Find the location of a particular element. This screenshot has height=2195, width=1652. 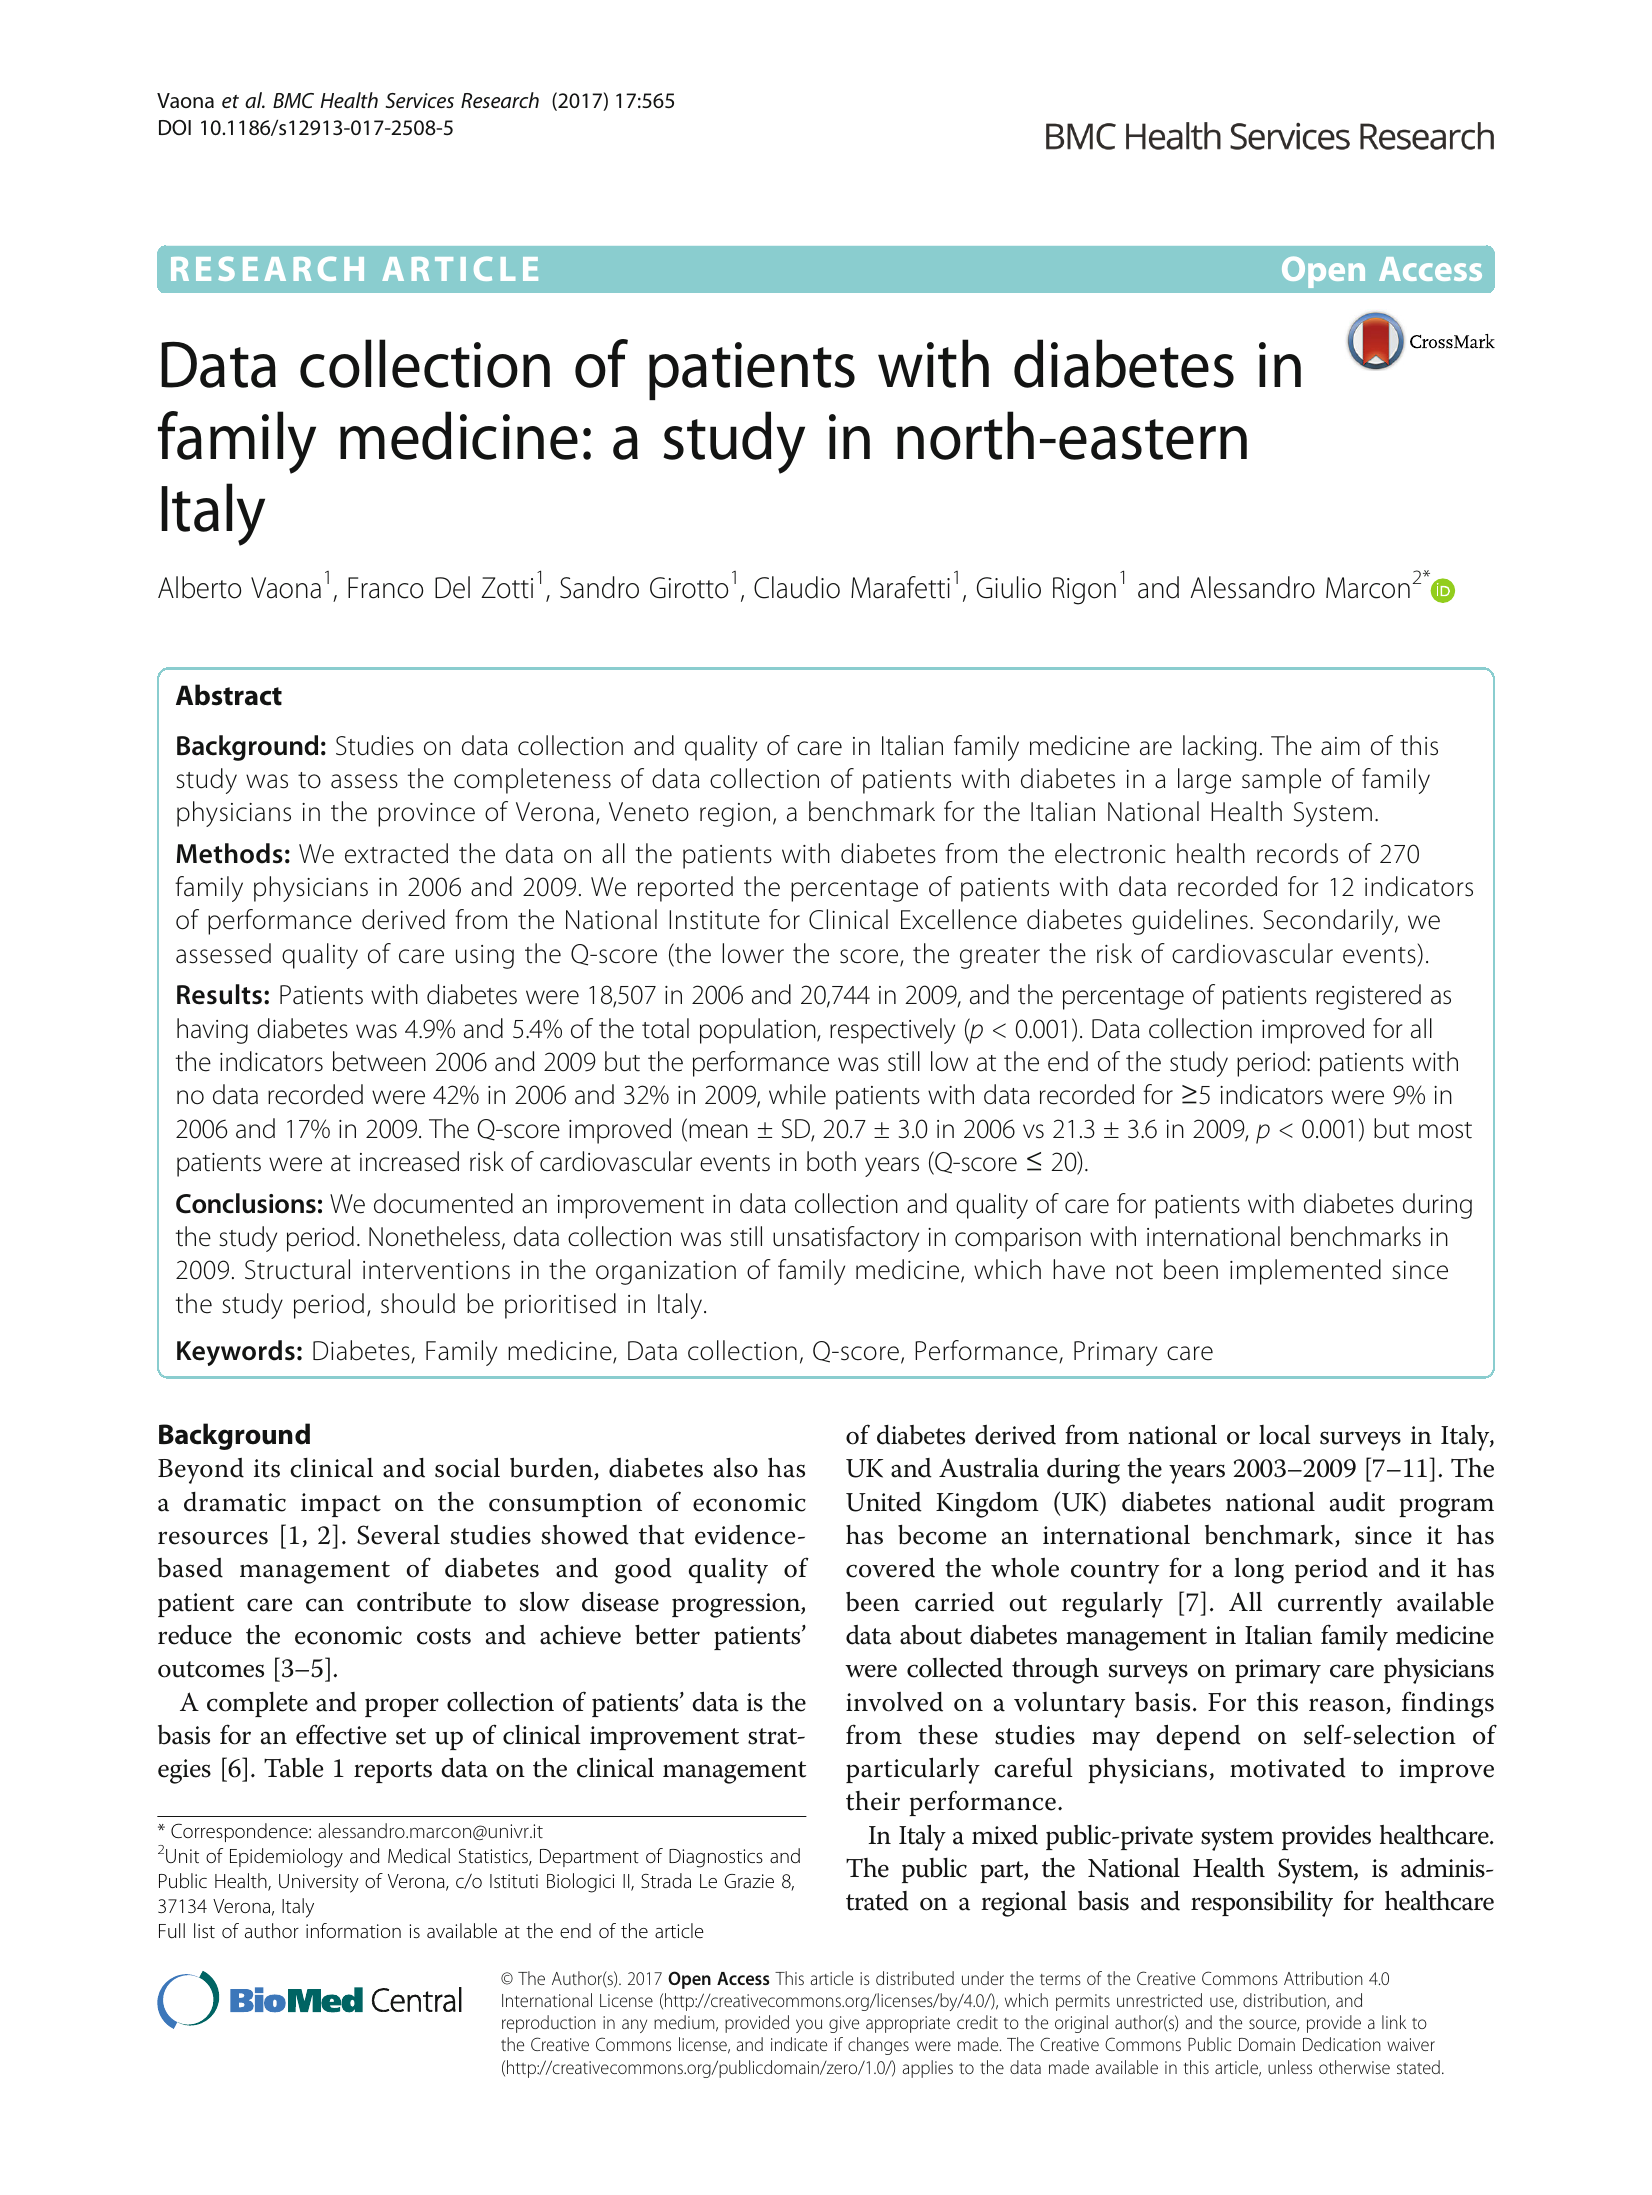

Services is located at coordinates (420, 100).
